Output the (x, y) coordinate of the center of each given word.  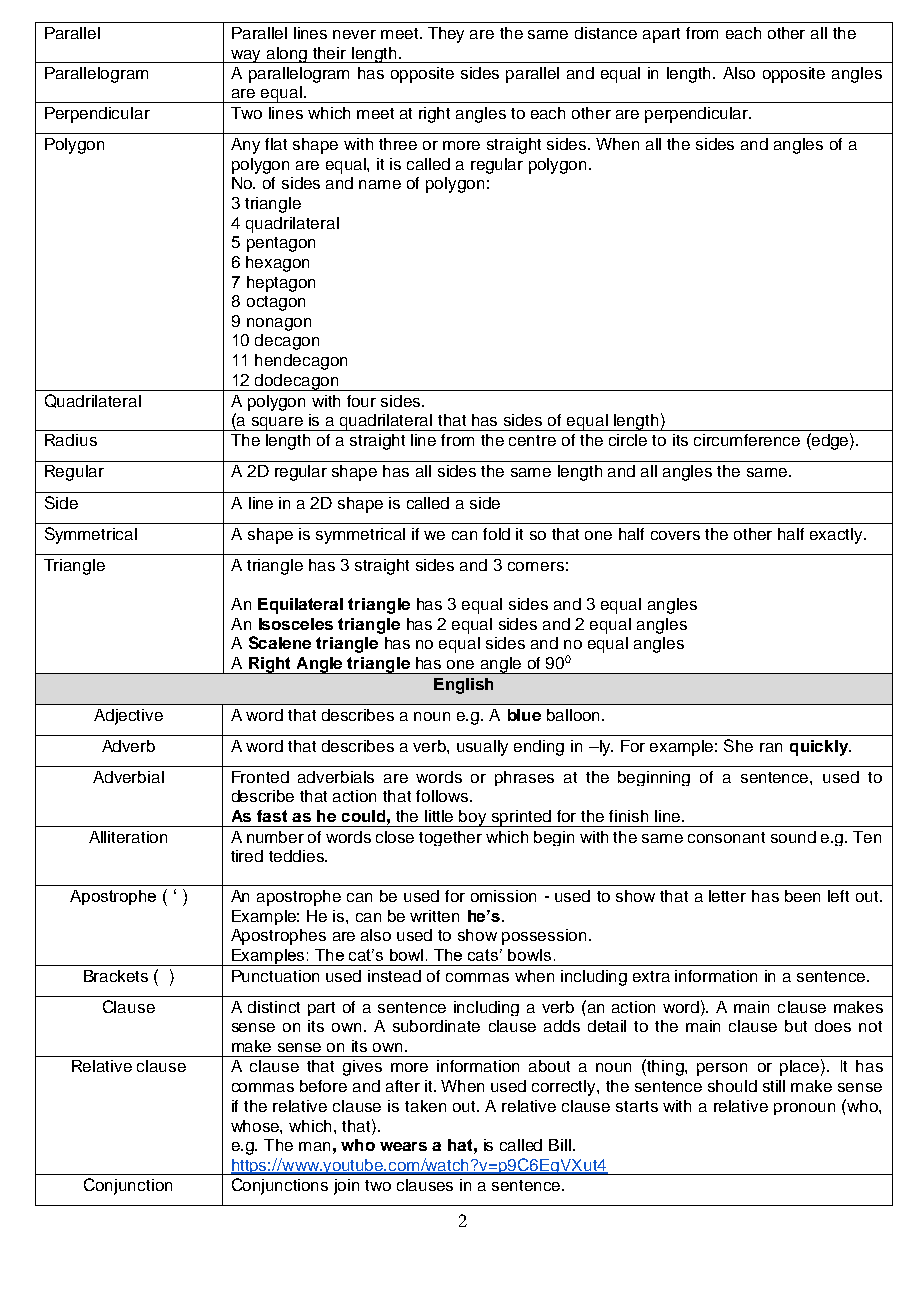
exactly (837, 536)
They (446, 35)
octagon (276, 303)
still (774, 1086)
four (361, 401)
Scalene (280, 642)
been (802, 896)
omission (503, 896)
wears (403, 1146)
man (314, 1146)
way (246, 56)
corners (536, 566)
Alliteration (128, 837)
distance (606, 33)
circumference (747, 440)
